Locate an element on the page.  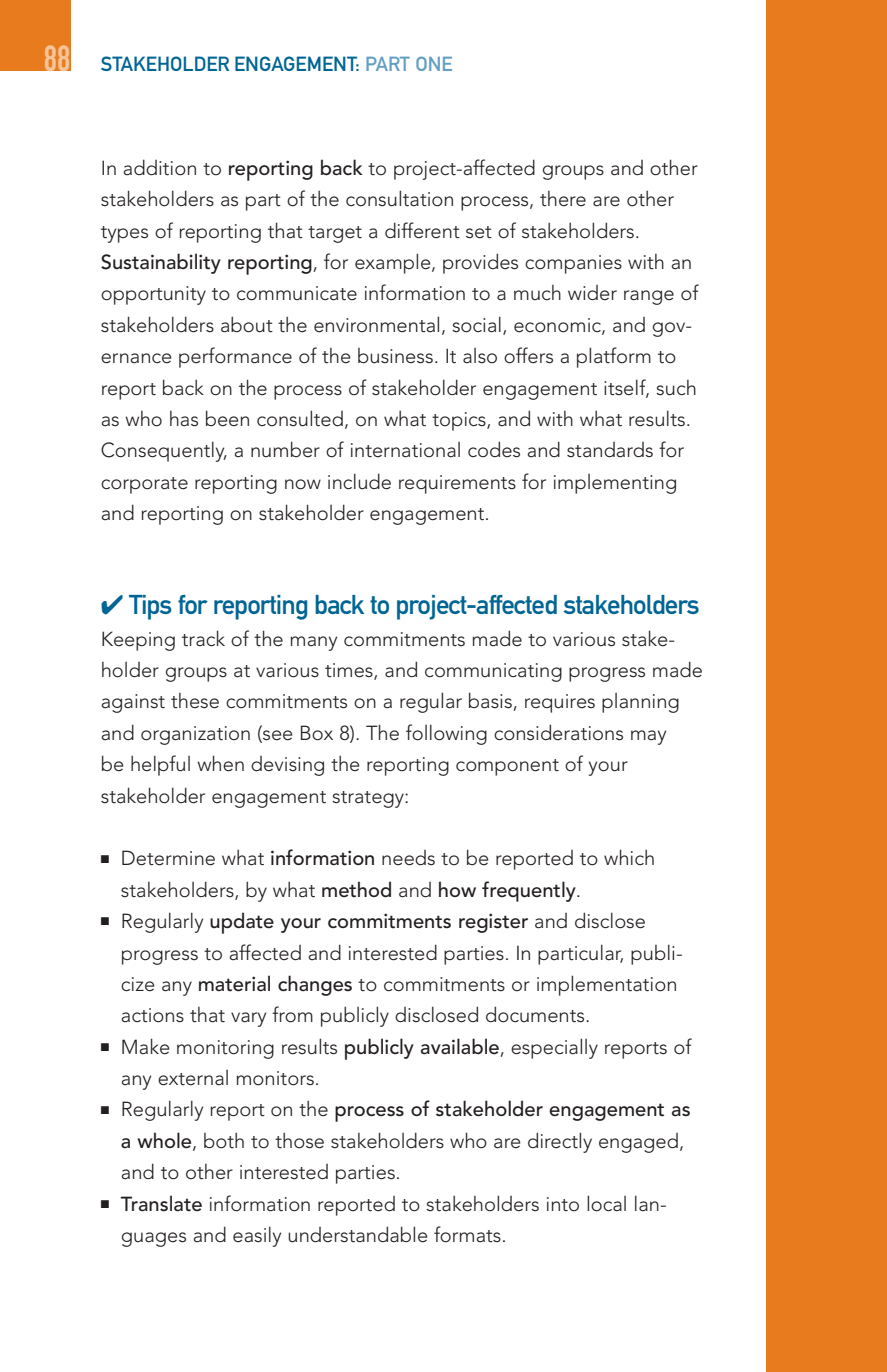
addition is located at coordinates (159, 167).
